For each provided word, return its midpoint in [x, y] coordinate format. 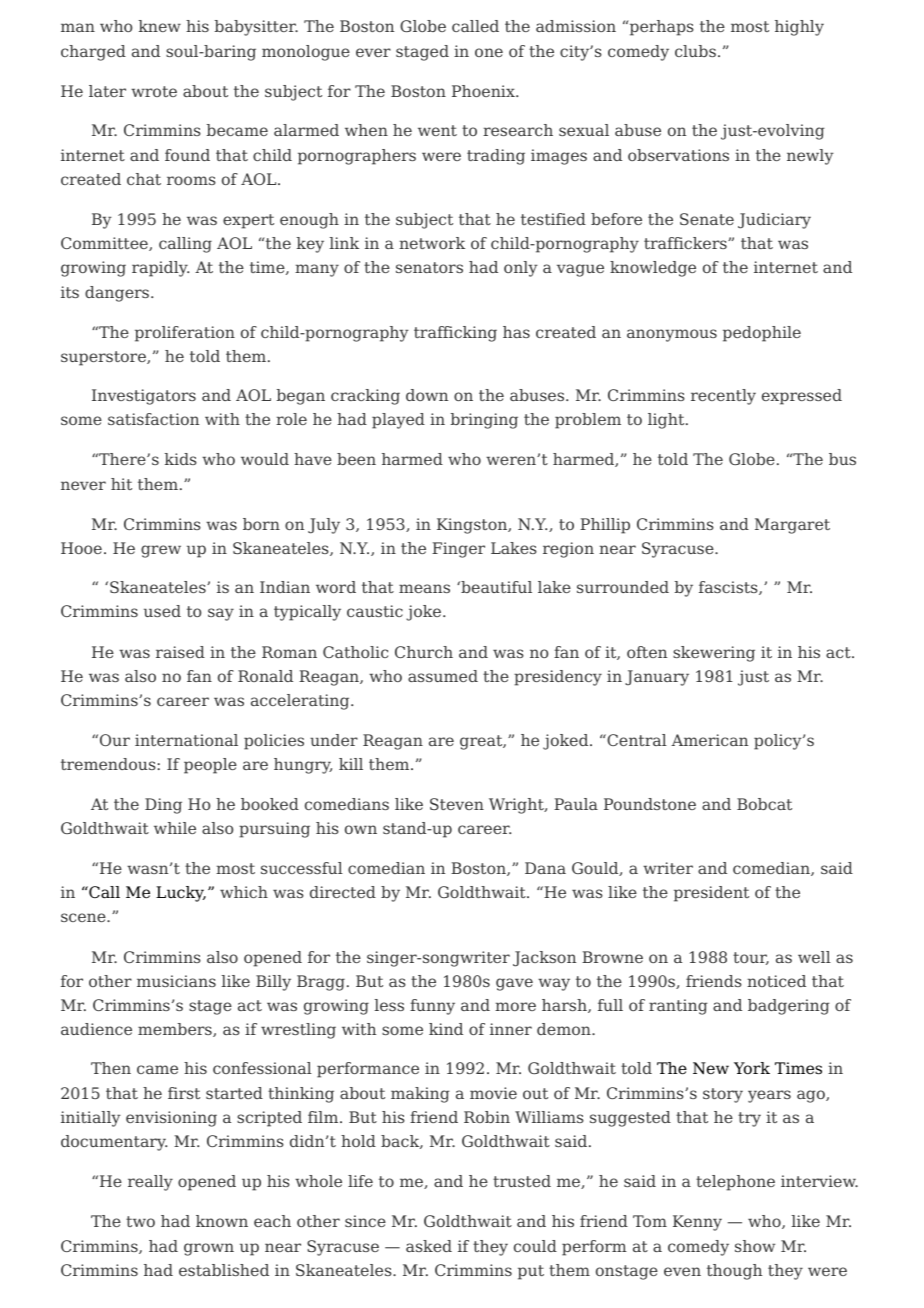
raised [180, 652]
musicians [176, 981]
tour [751, 958]
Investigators [144, 397]
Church [424, 652]
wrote [154, 91]
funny [432, 1007]
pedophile [762, 334]
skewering [714, 654]
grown [209, 1249]
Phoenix [484, 91]
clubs [695, 51]
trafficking [455, 334]
